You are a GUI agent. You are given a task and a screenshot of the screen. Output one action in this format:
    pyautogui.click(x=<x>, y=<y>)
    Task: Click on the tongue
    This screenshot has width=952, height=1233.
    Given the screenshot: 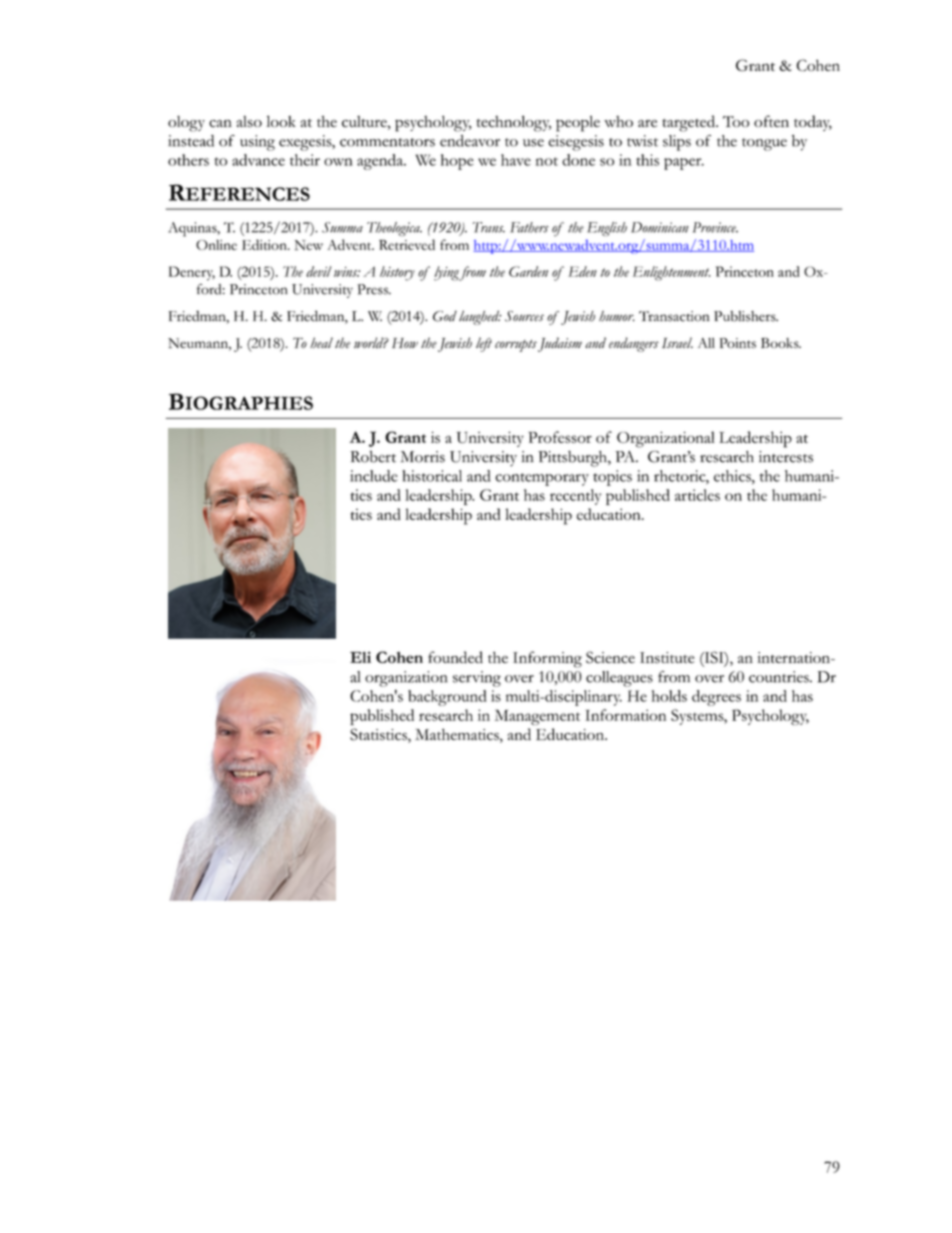 What is the action you would take?
    pyautogui.click(x=764, y=144)
